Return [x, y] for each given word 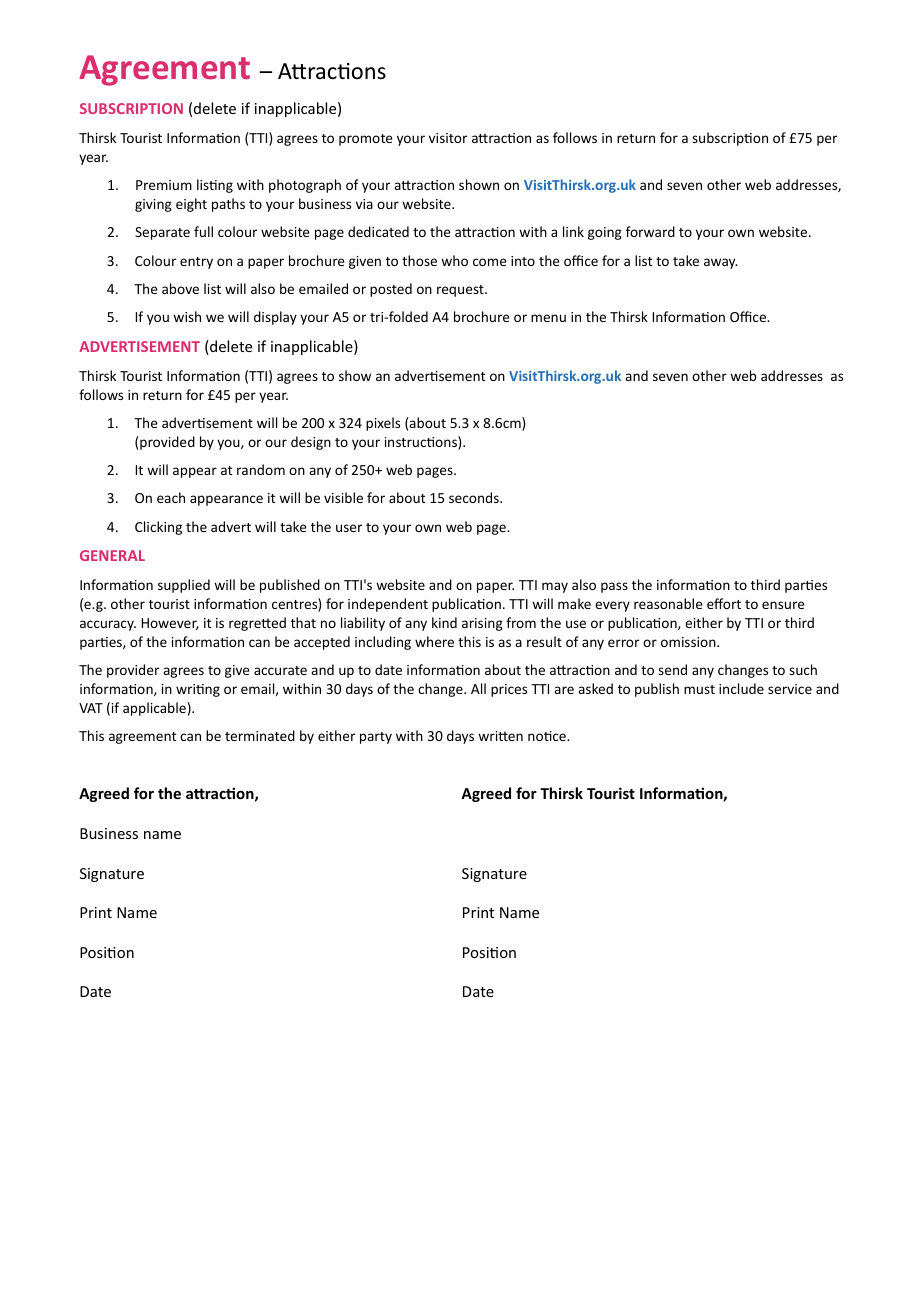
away [721, 263]
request [461, 291]
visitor [448, 138]
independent [388, 605]
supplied [184, 586]
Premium [164, 185]
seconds [475, 497]
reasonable [668, 603]
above [180, 288]
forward [650, 231]
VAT [91, 708]
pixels [383, 424]
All [478, 688]
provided [167, 443]
